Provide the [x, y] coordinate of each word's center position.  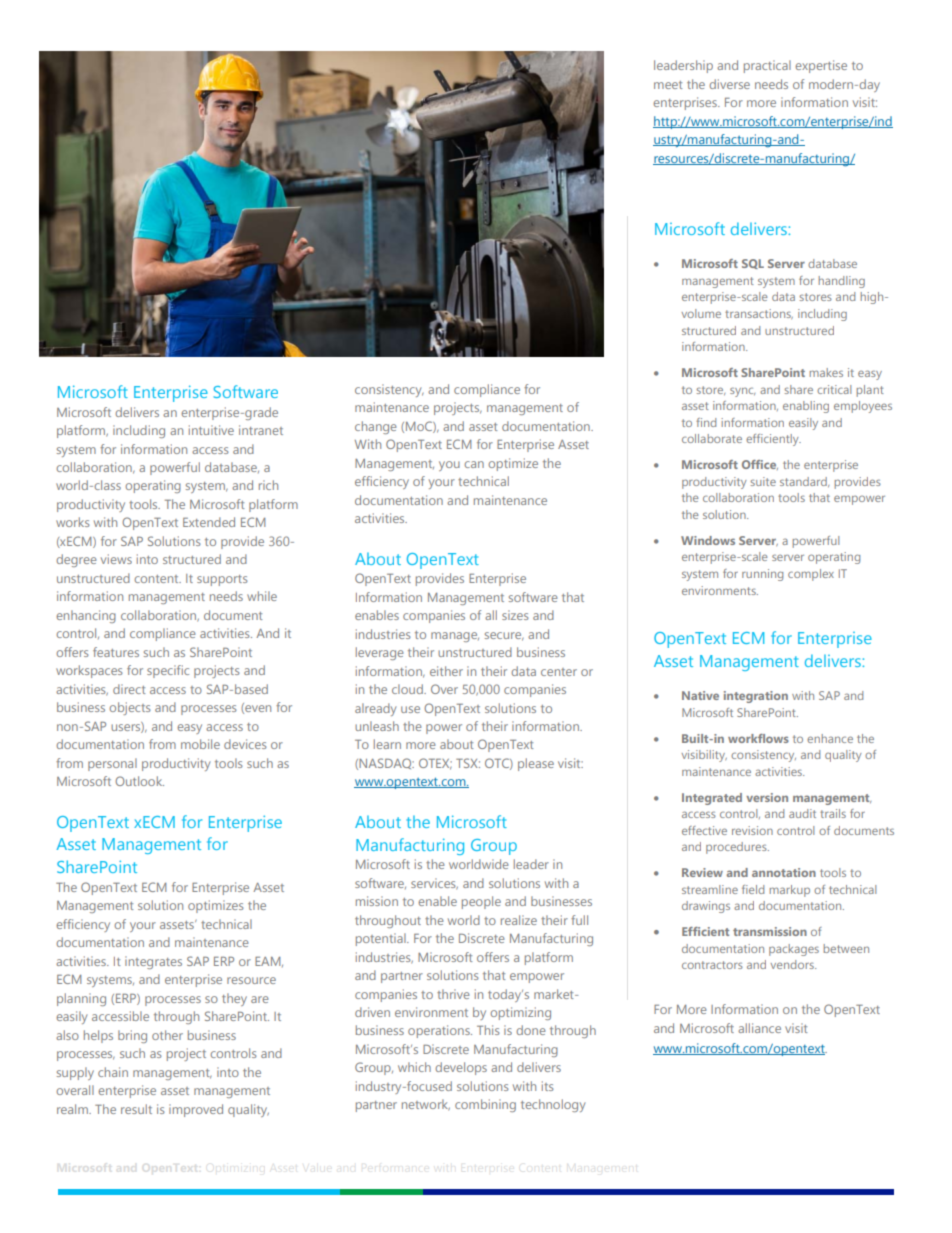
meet [668, 85]
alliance [759, 1028]
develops [461, 1068]
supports [222, 580]
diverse [729, 84]
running [762, 575]
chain [113, 1072]
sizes [515, 615]
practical [767, 66]
